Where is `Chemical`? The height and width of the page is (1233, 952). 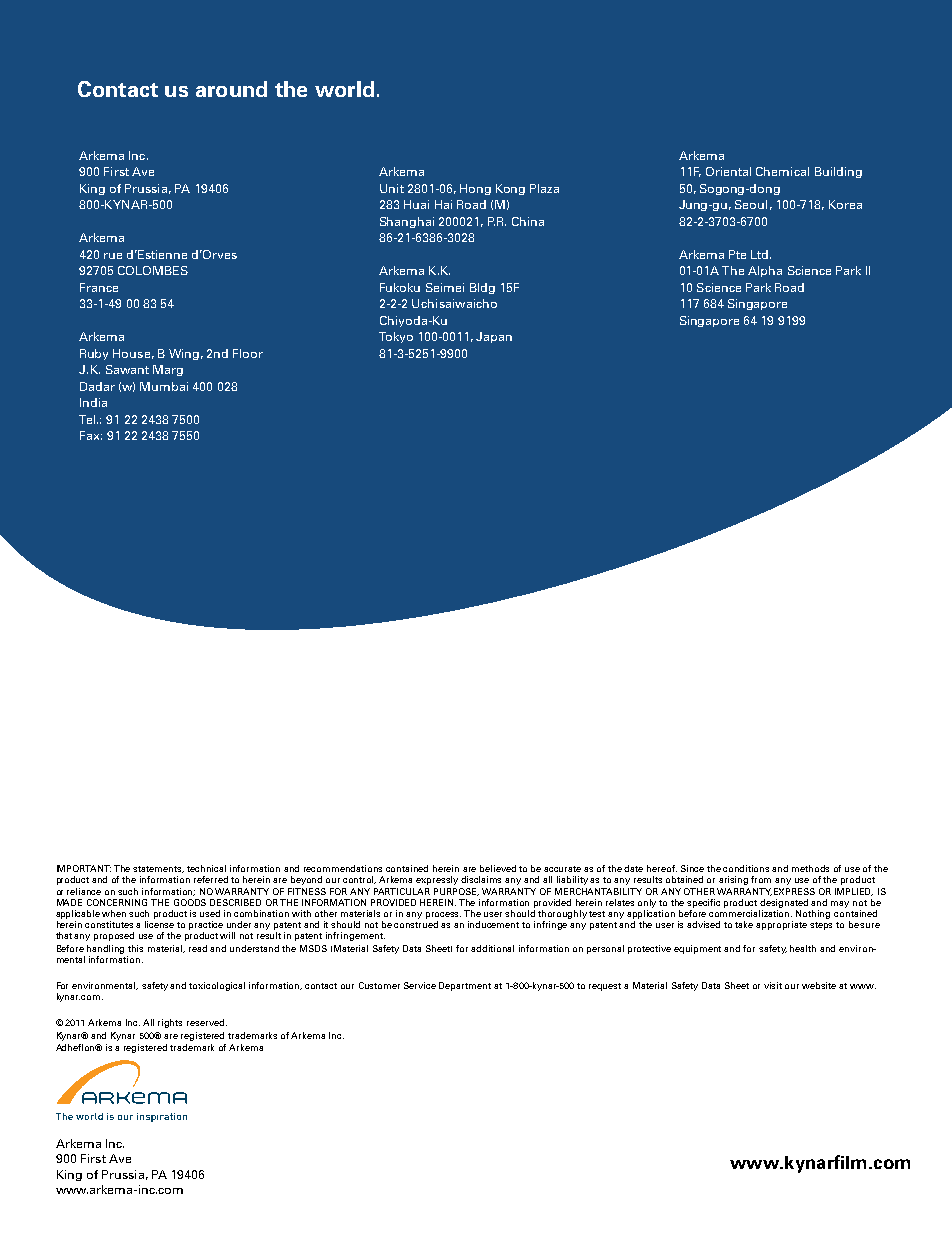 Chemical is located at coordinates (782, 171).
